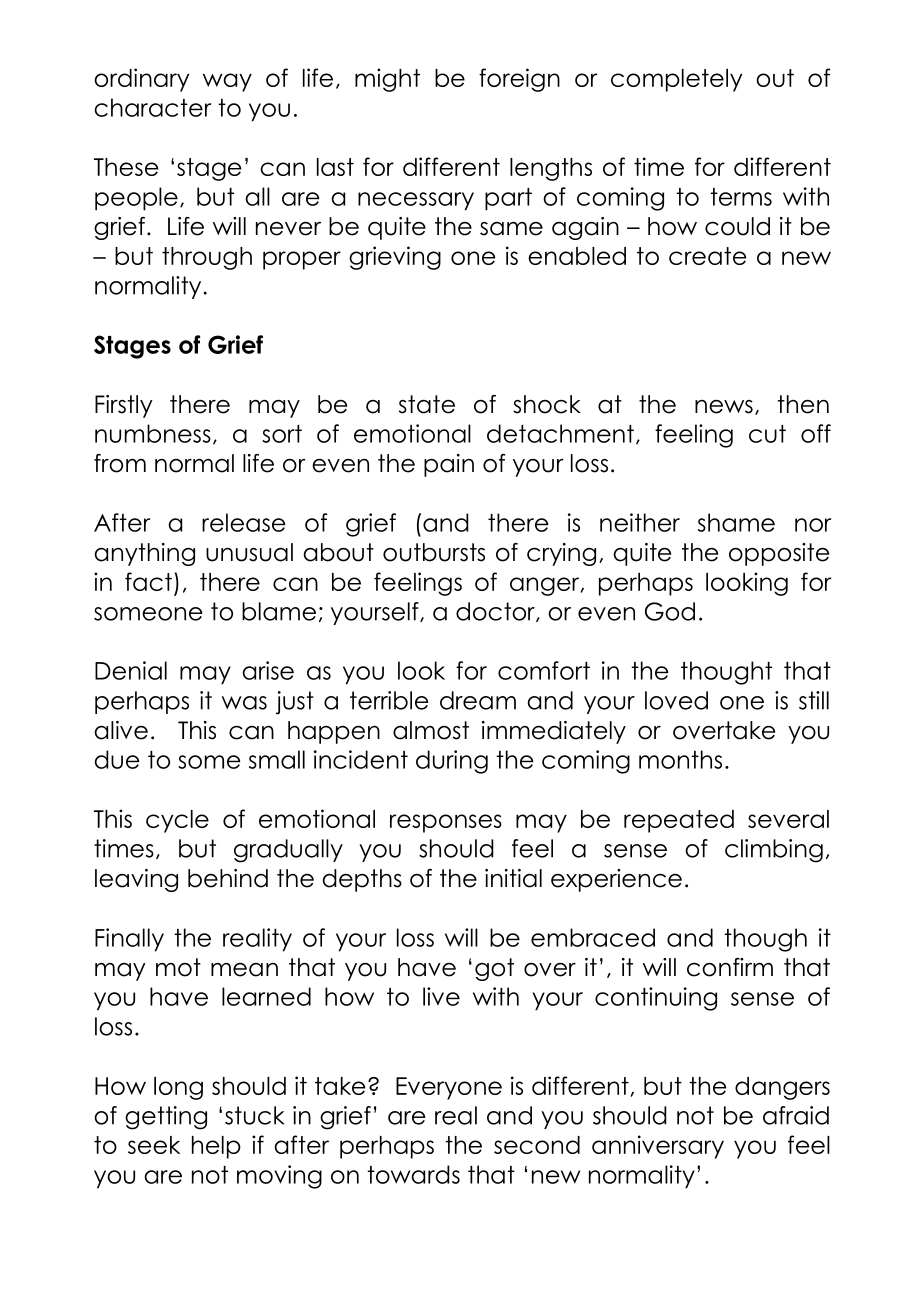 This image has height=1308, width=924. Describe the element at coordinates (670, 611) in the image. I see `God` at that location.
